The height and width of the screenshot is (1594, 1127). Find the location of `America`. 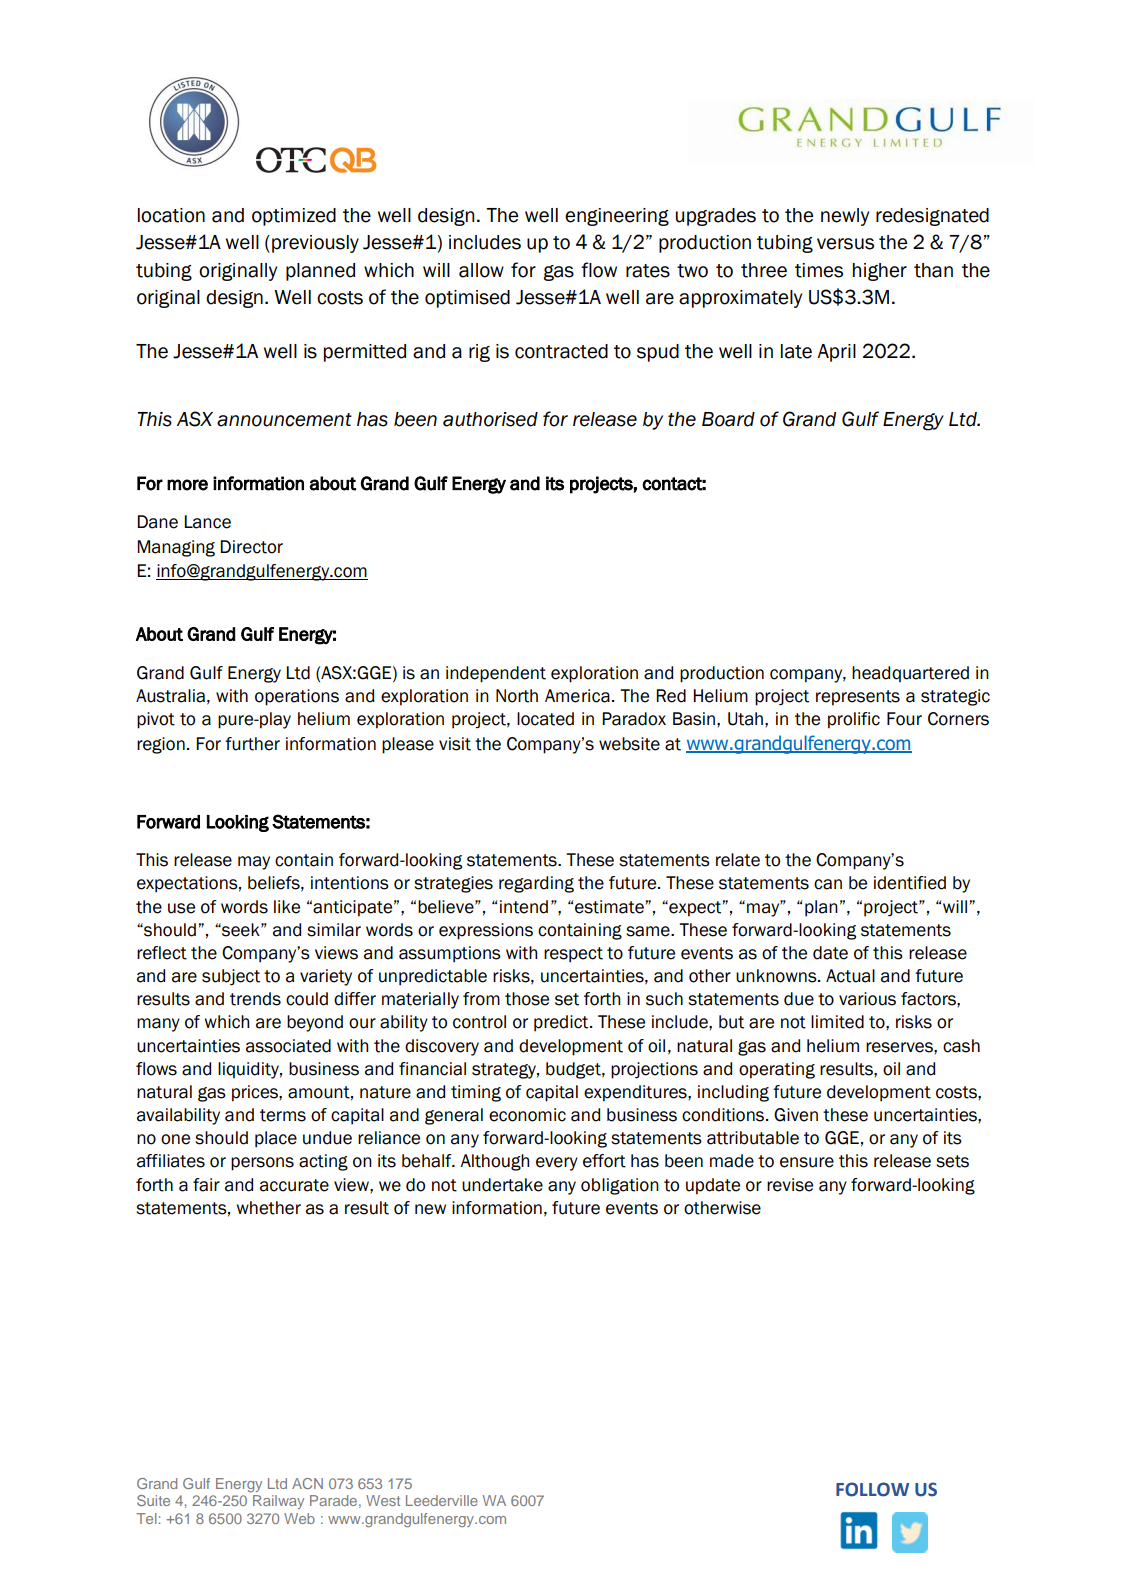

America is located at coordinates (577, 696).
